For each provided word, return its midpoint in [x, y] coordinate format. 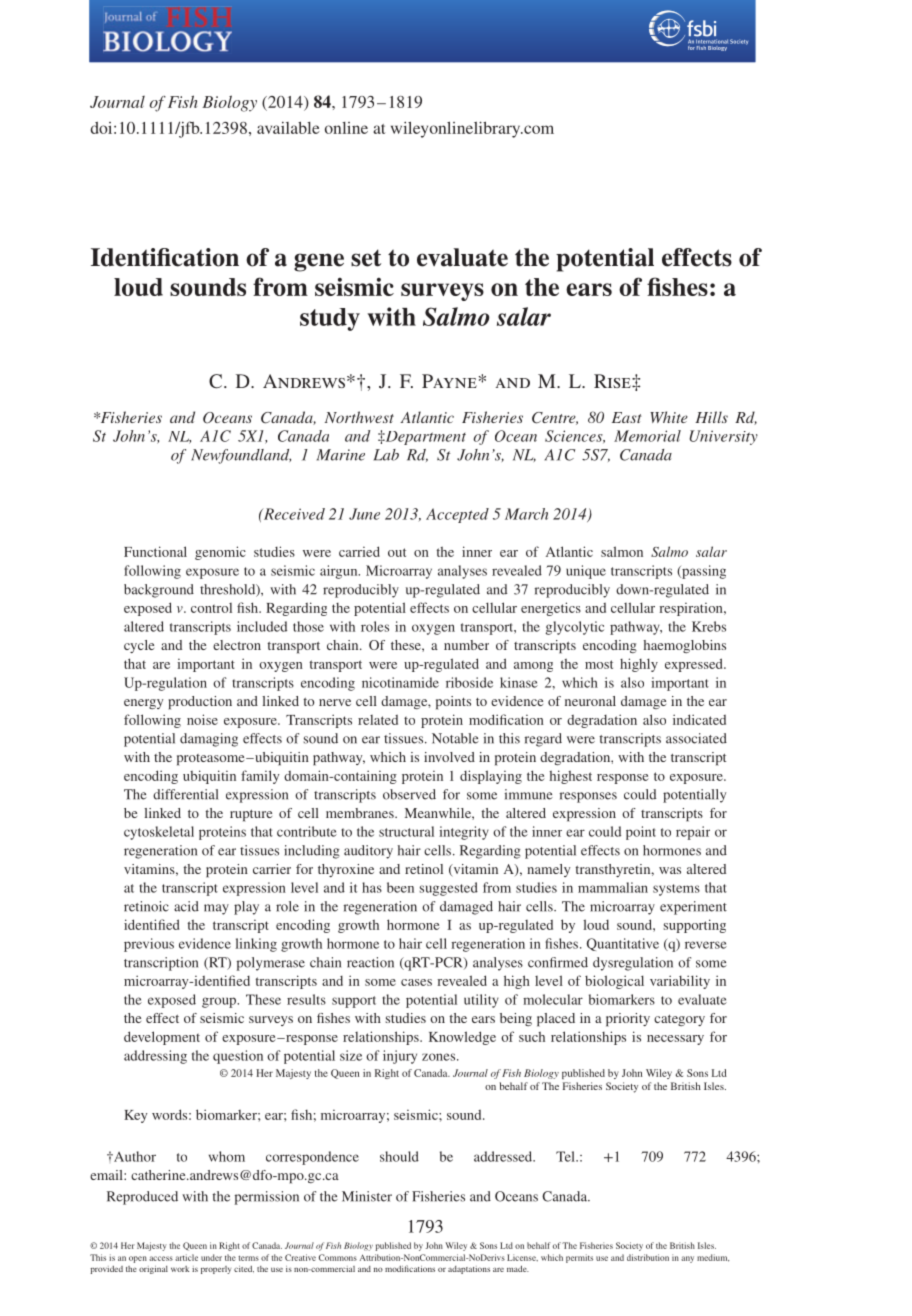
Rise [613, 381]
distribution [648, 1257]
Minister [367, 1196]
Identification [165, 257]
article [186, 1257]
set [366, 258]
